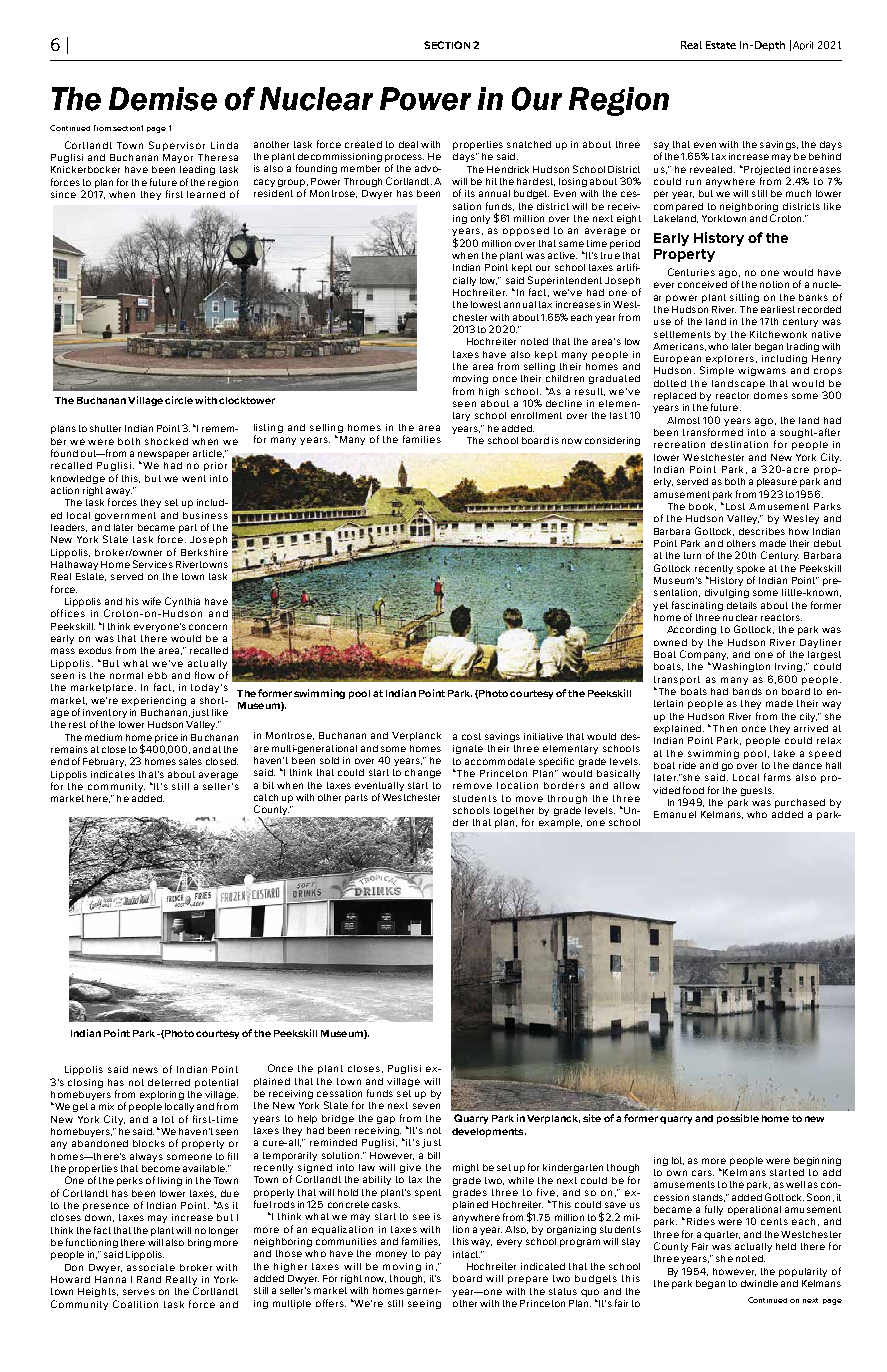  I want to click on associate, so click(151, 1267).
